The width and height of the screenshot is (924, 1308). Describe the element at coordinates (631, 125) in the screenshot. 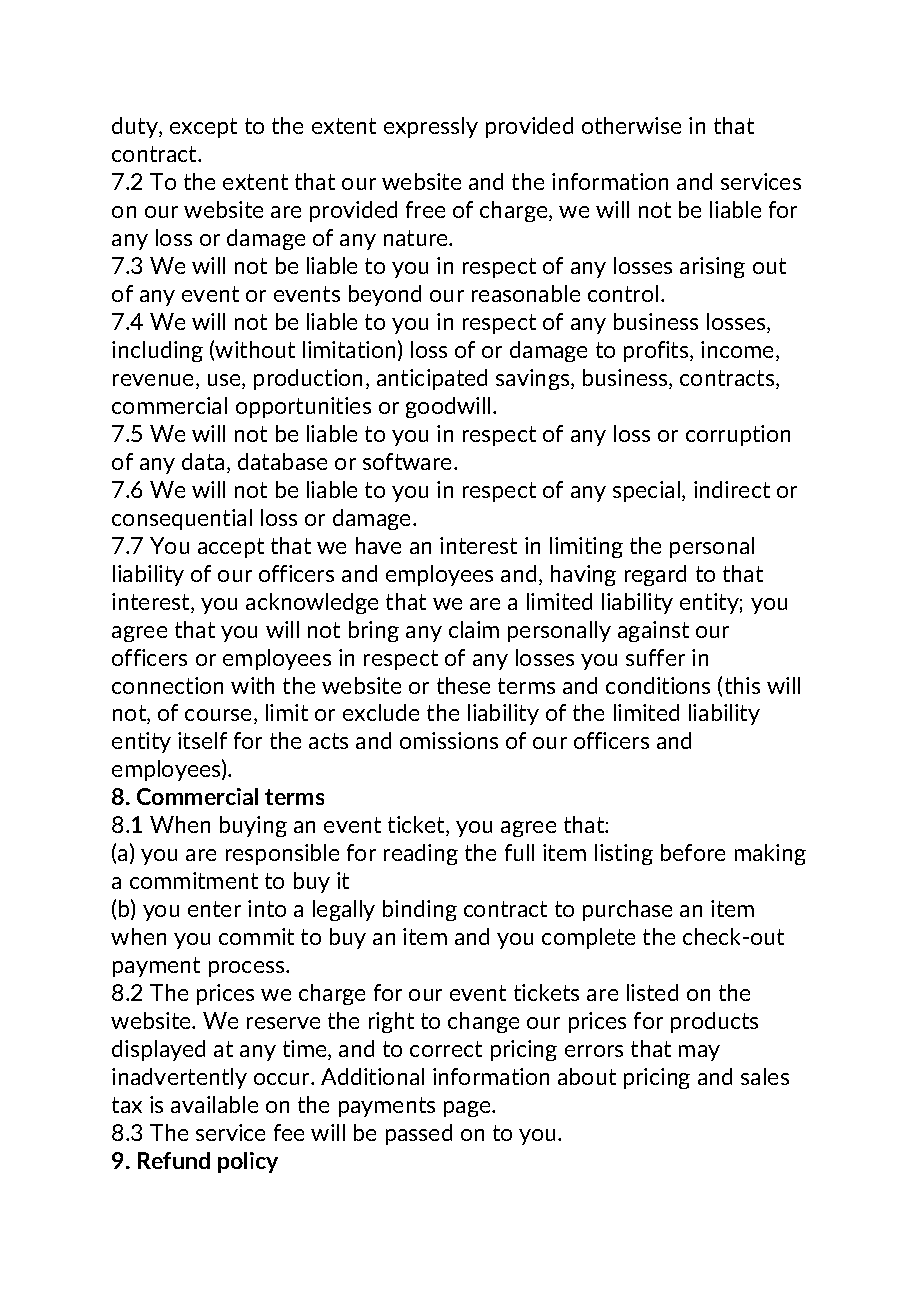

I see `otherwise` at that location.
